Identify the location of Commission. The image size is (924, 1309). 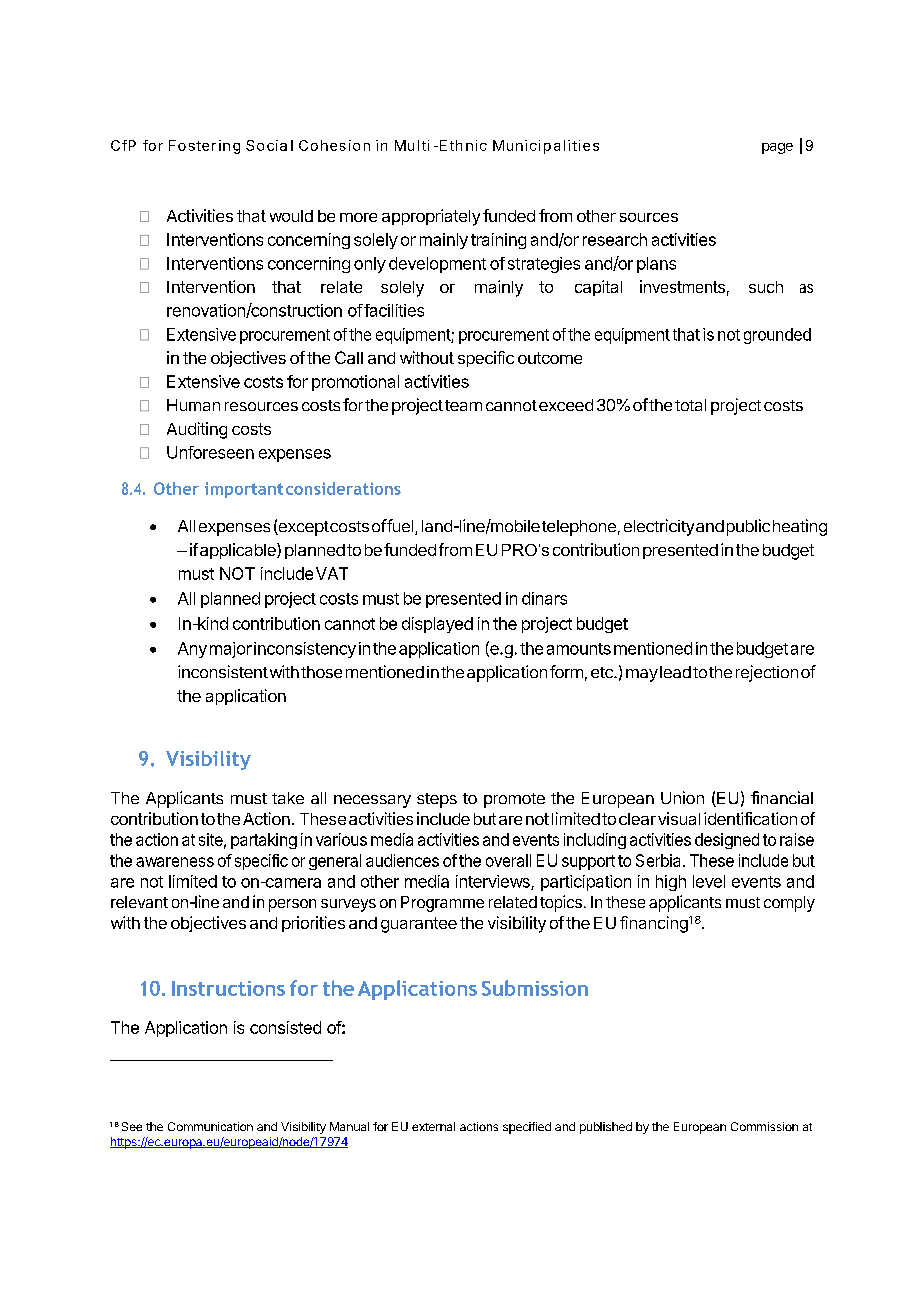
(764, 1126).
